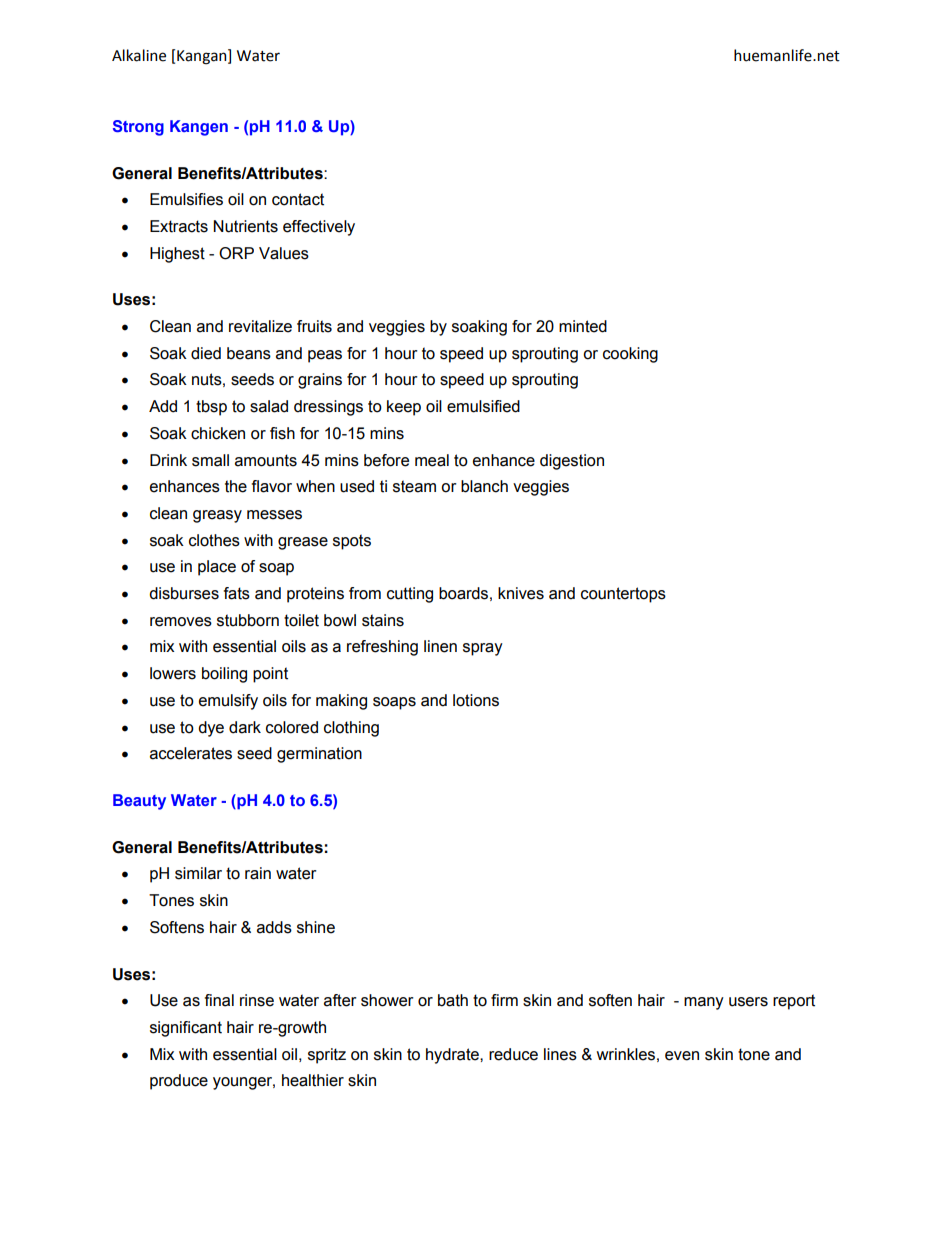 The width and height of the screenshot is (952, 1233). I want to click on countertops, so click(623, 595).
